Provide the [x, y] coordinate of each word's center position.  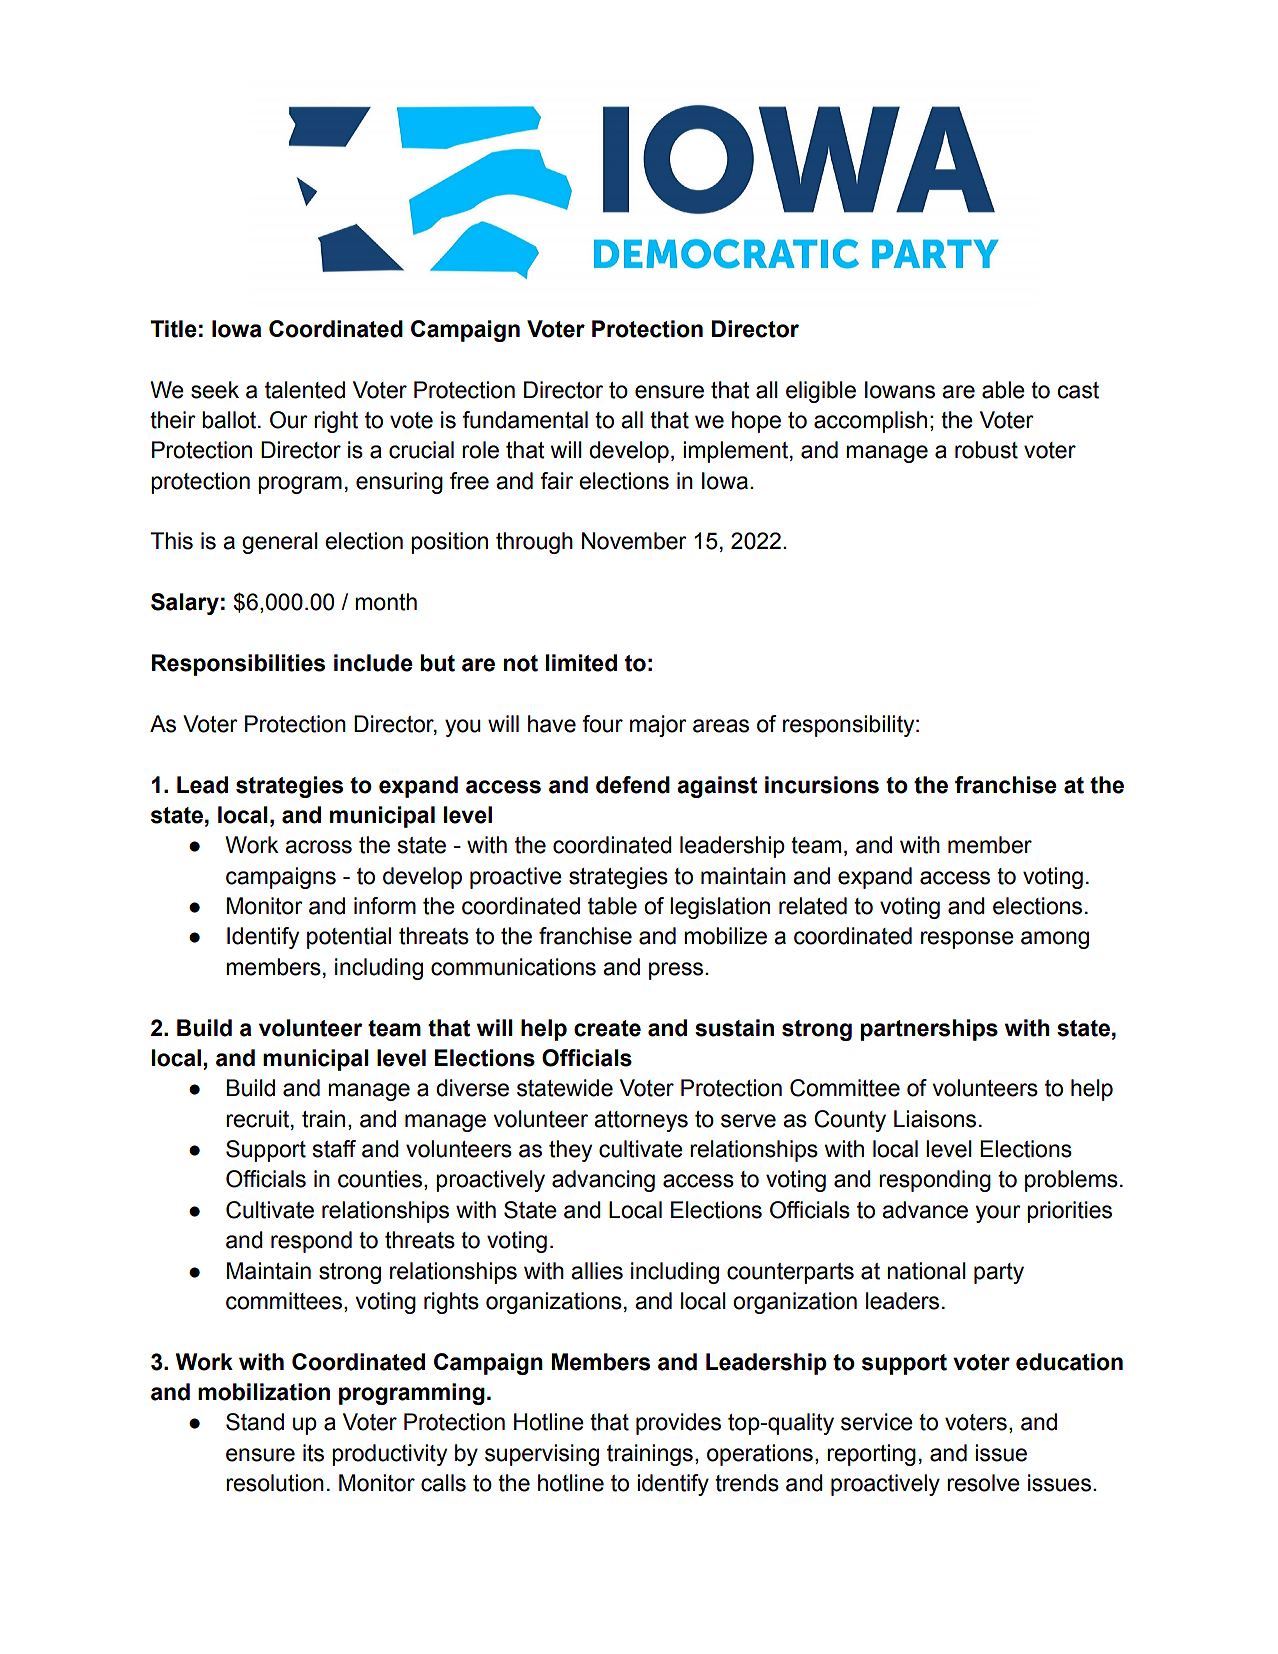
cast [1078, 390]
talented [305, 390]
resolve [983, 1483]
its [313, 1453]
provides [678, 1424]
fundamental [525, 420]
